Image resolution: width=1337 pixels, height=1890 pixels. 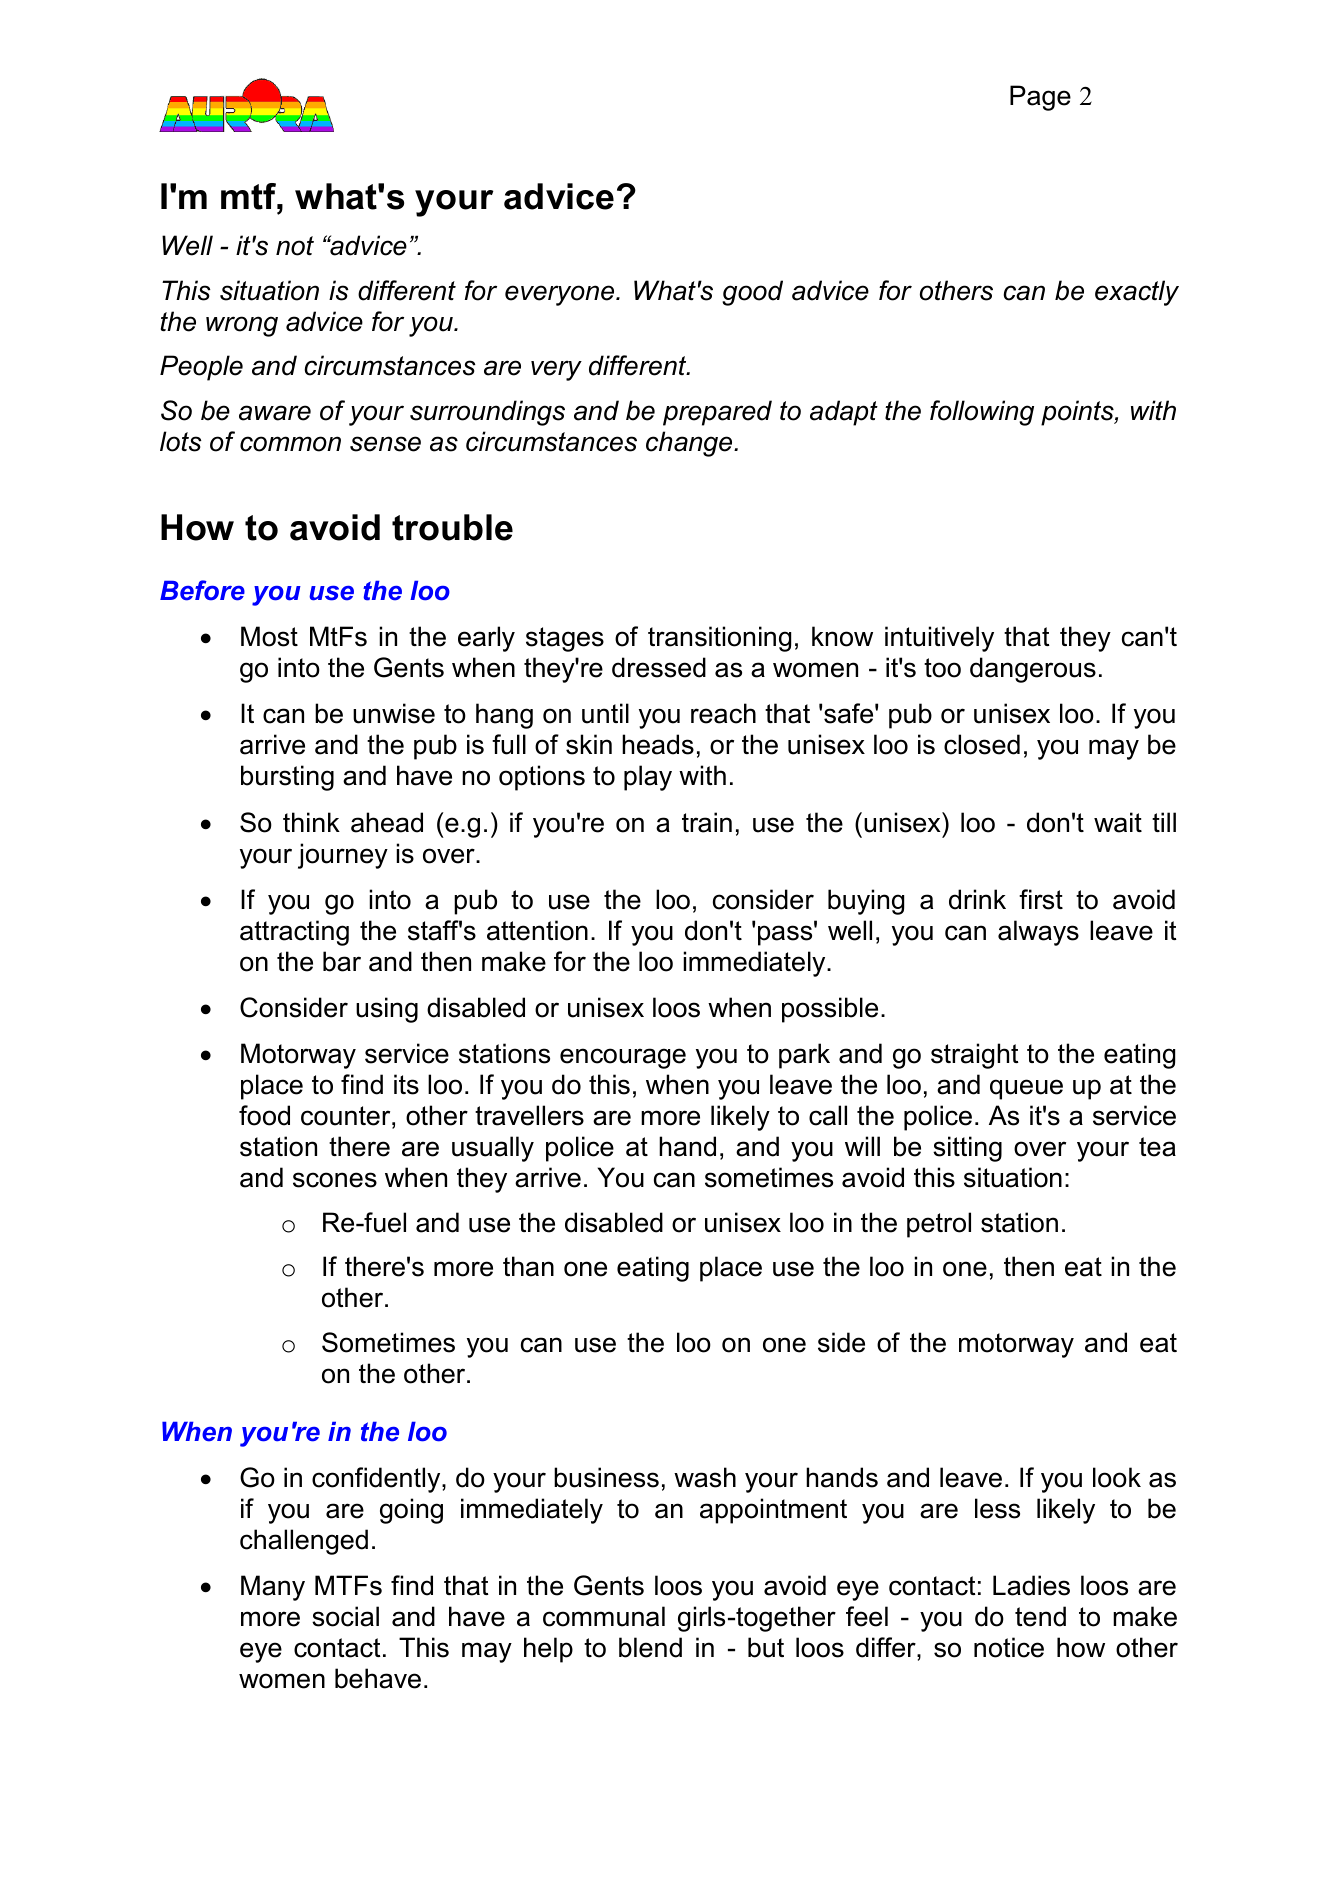 I want to click on blend, so click(x=650, y=1647).
